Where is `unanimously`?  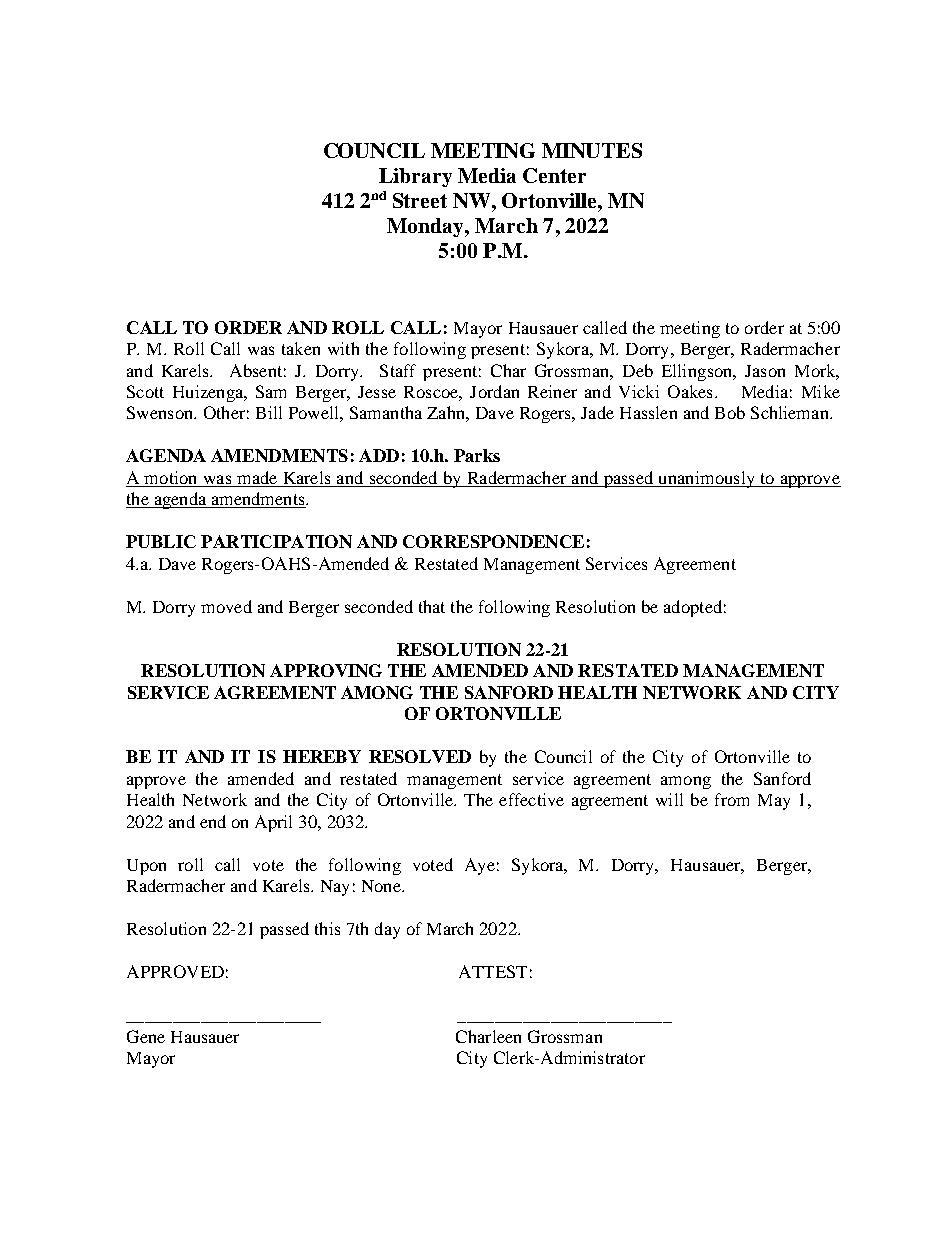 unanimously is located at coordinates (706, 479).
